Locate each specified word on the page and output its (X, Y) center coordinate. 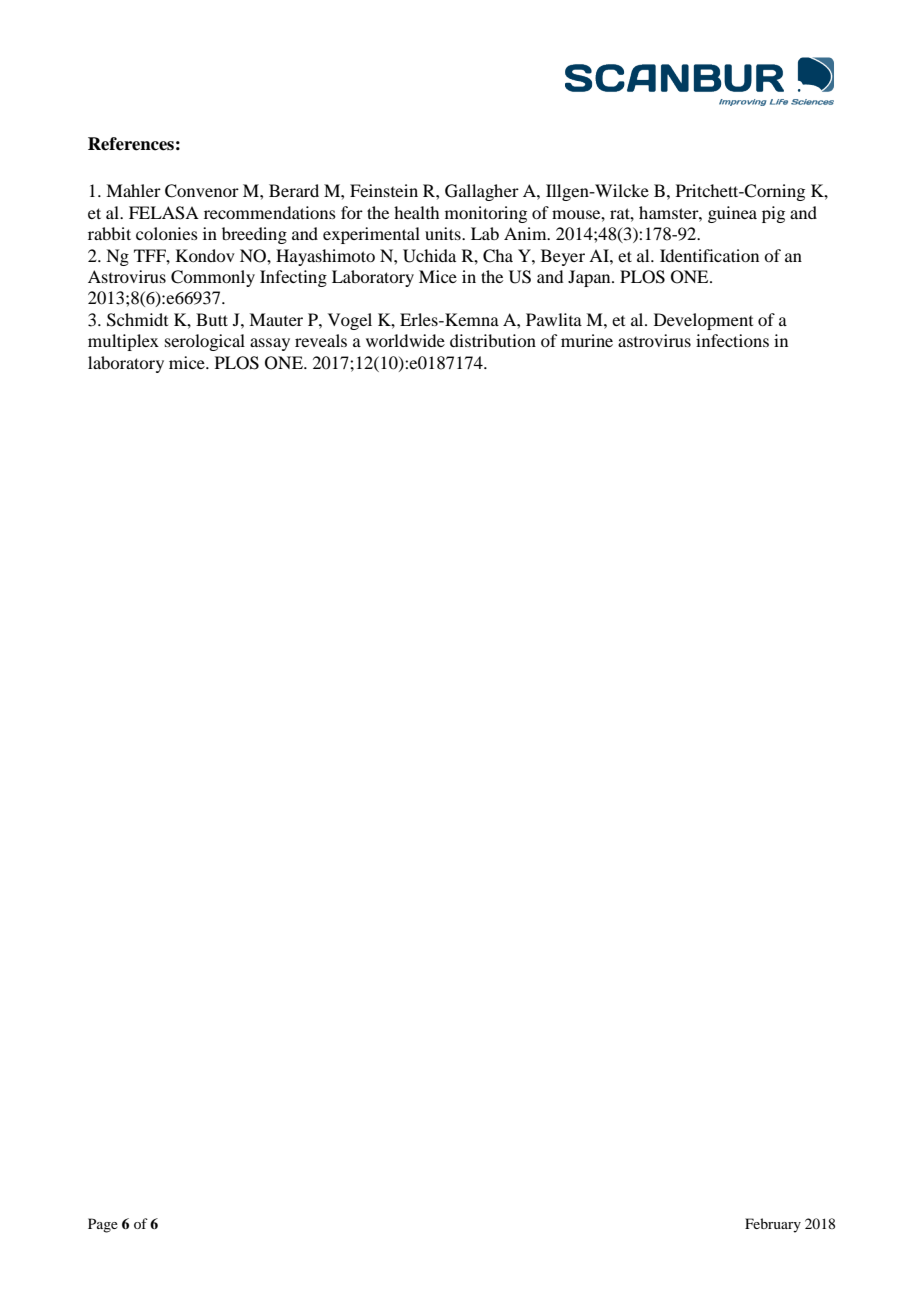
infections (732, 340)
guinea (732, 214)
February (773, 1225)
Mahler (133, 190)
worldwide (405, 340)
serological (205, 342)
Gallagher (482, 192)
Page (103, 1225)
